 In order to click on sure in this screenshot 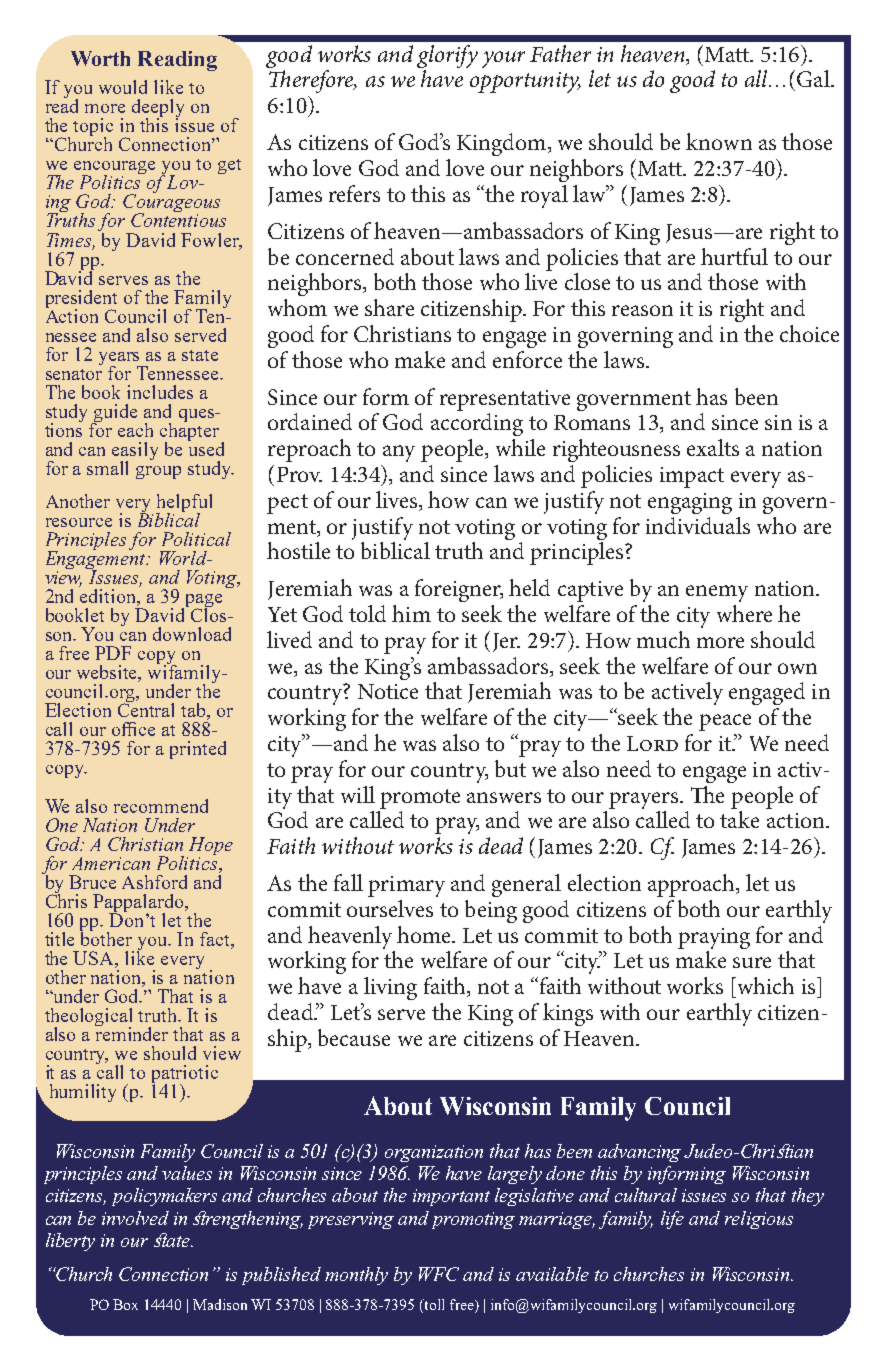, I will do `click(752, 962)`.
